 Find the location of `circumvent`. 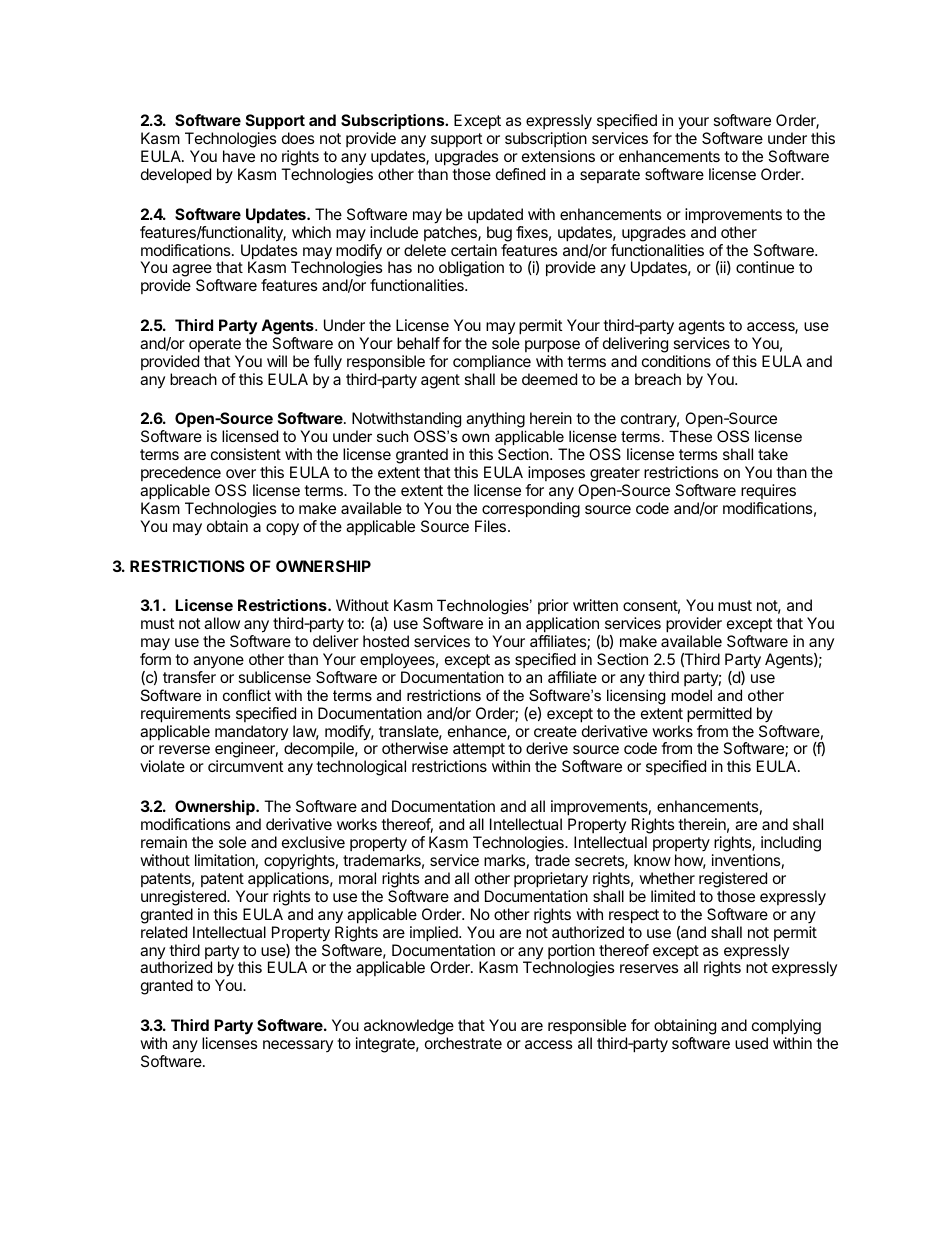

circumvent is located at coordinates (246, 766).
